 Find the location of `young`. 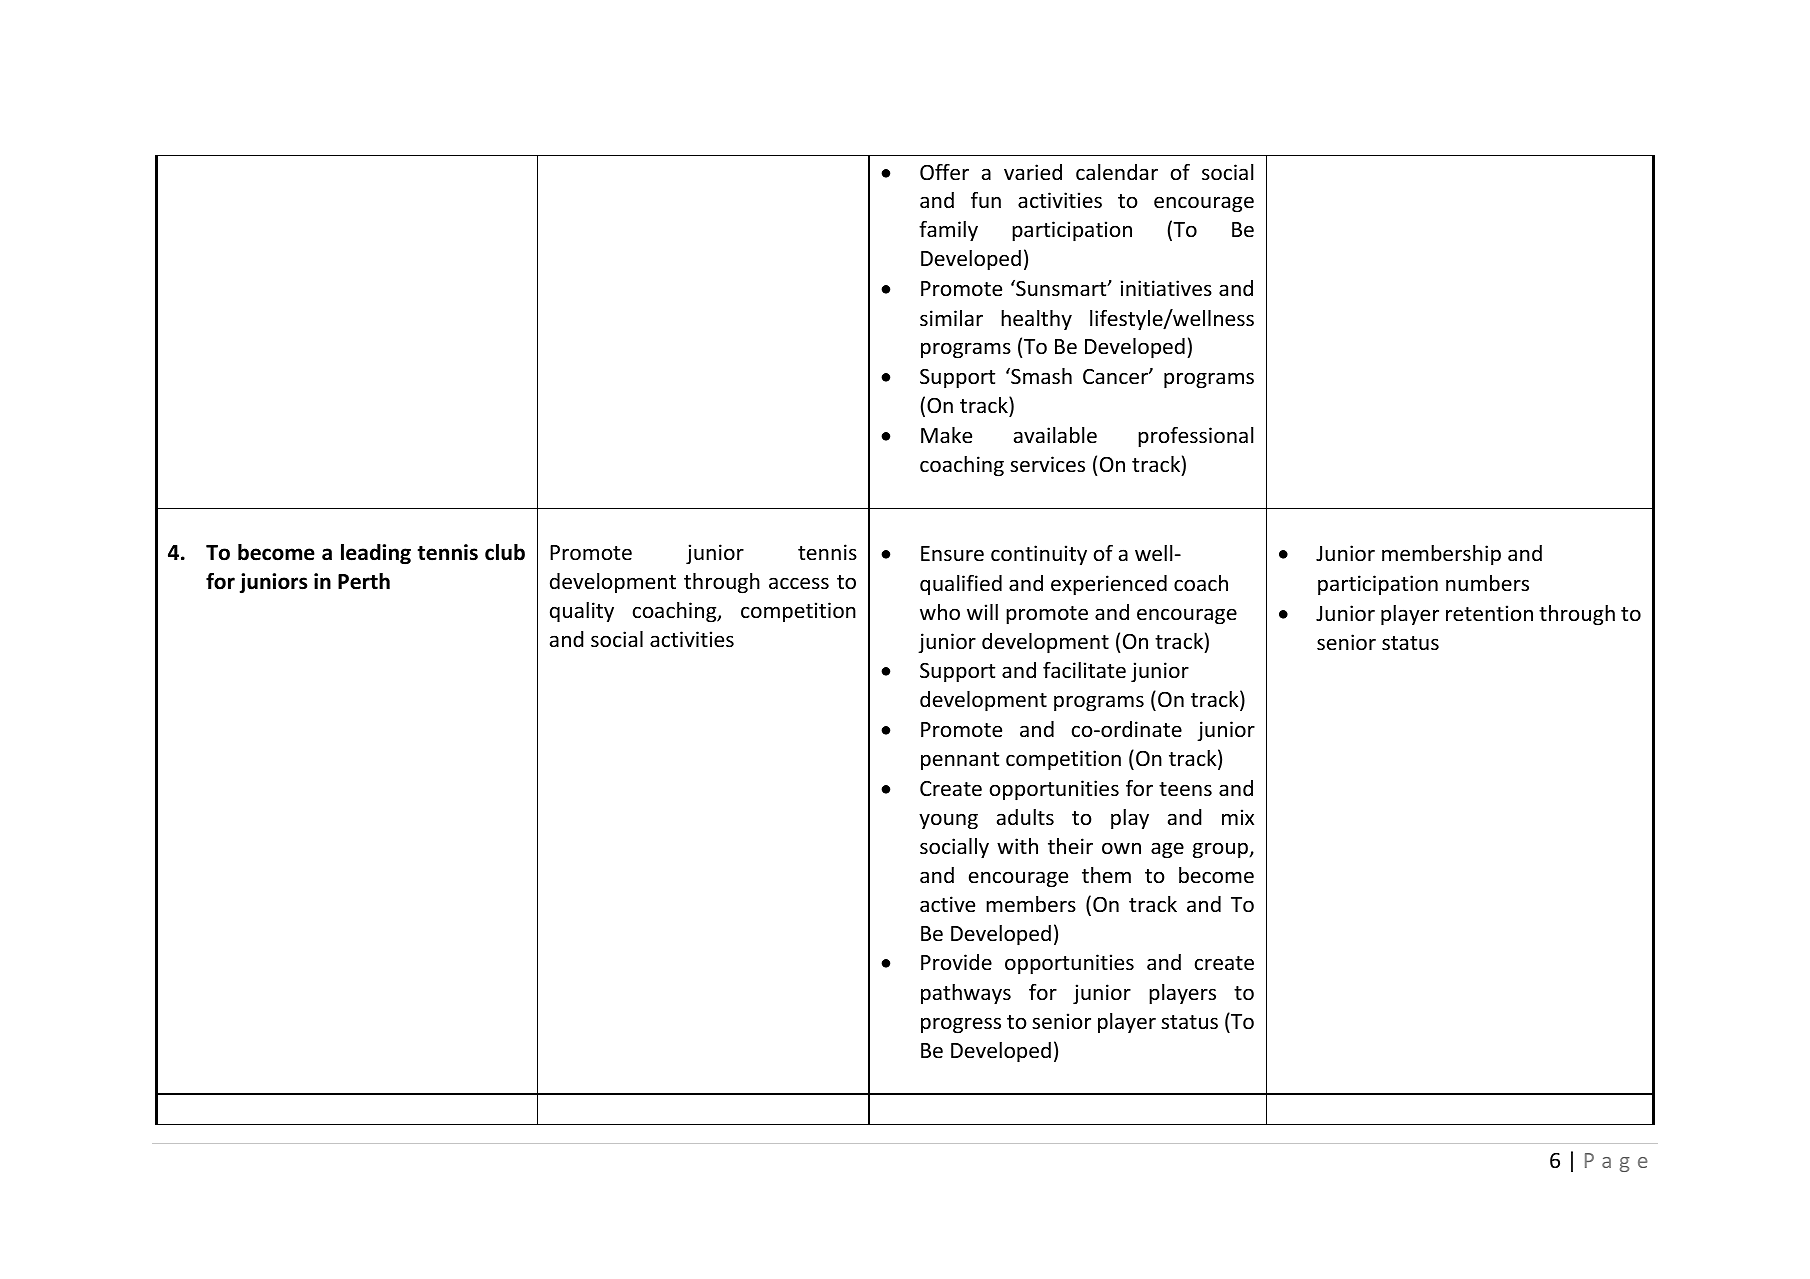

young is located at coordinates (948, 821).
